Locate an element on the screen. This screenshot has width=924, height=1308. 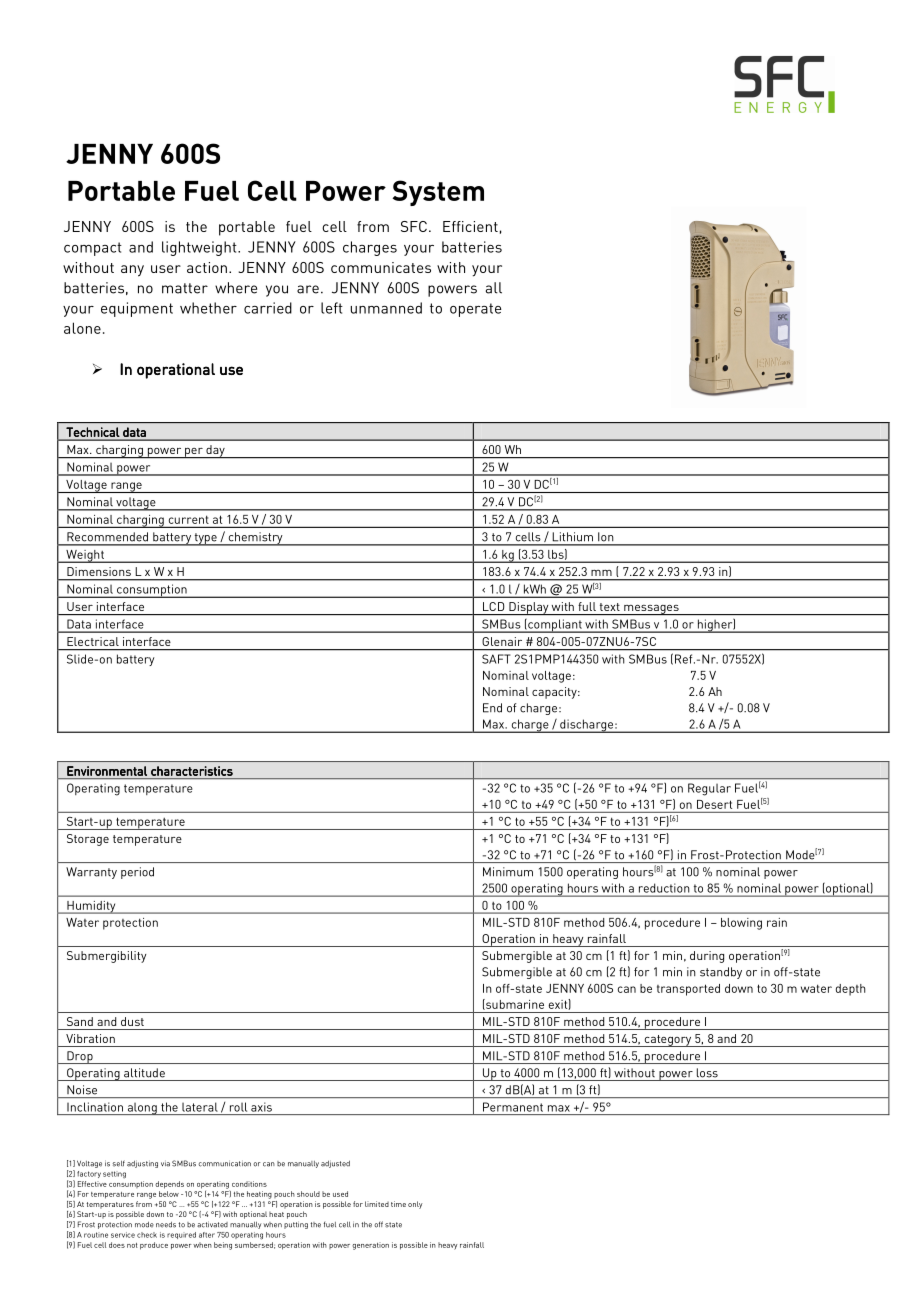
action is located at coordinates (207, 267).
